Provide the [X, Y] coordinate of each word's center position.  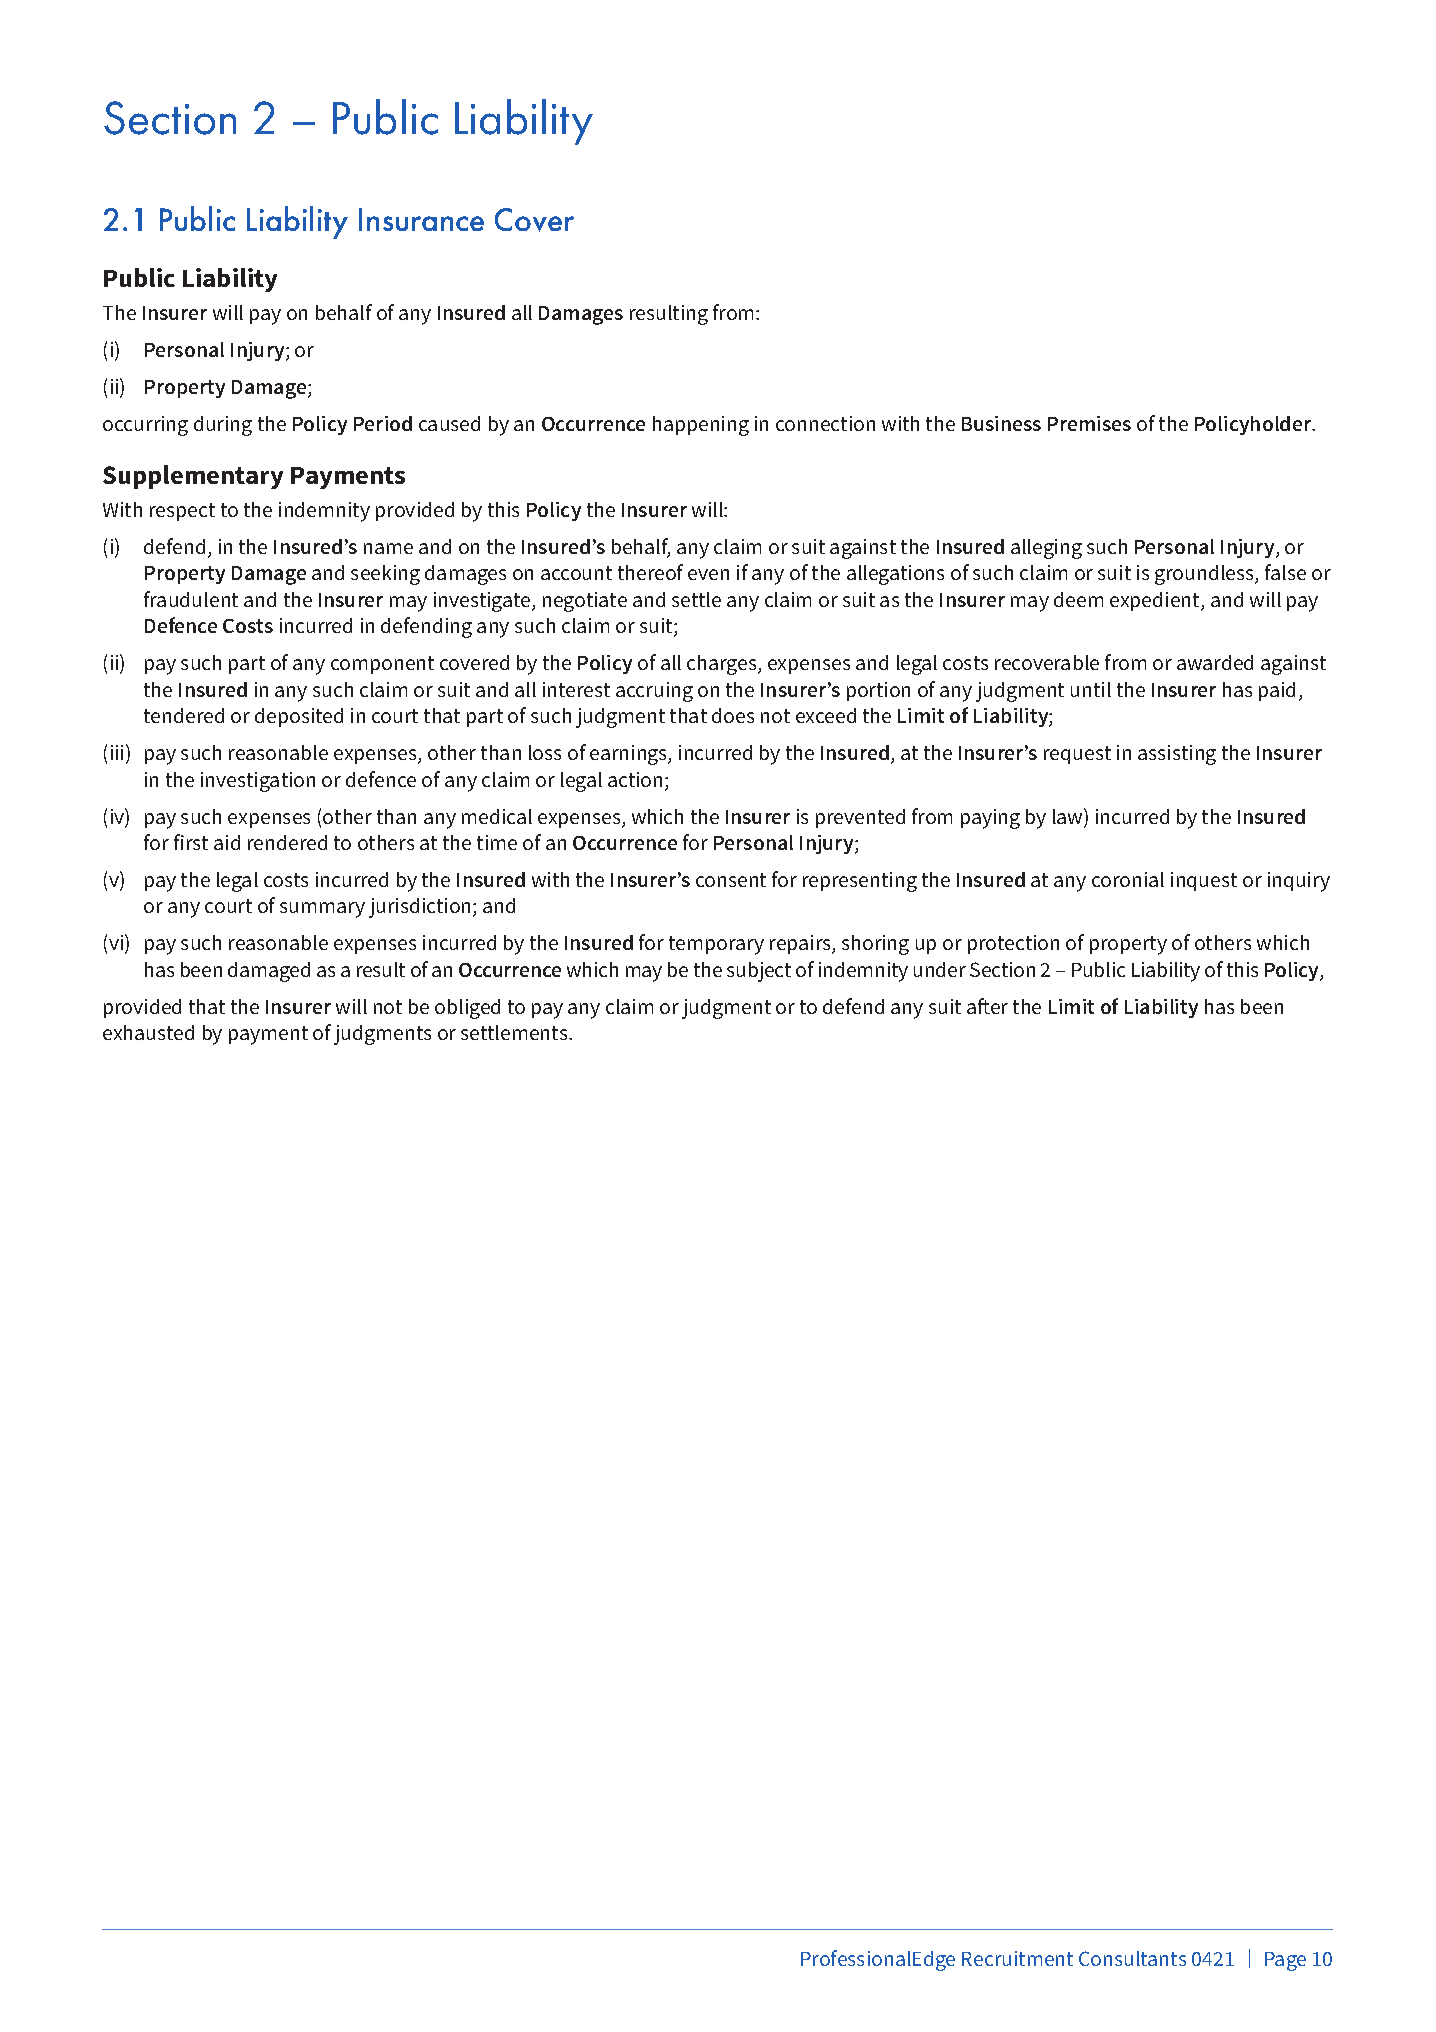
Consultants [1132, 1958]
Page [1285, 1961]
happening [701, 426]
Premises [1089, 423]
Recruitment [1017, 1958]
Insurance [421, 219]
